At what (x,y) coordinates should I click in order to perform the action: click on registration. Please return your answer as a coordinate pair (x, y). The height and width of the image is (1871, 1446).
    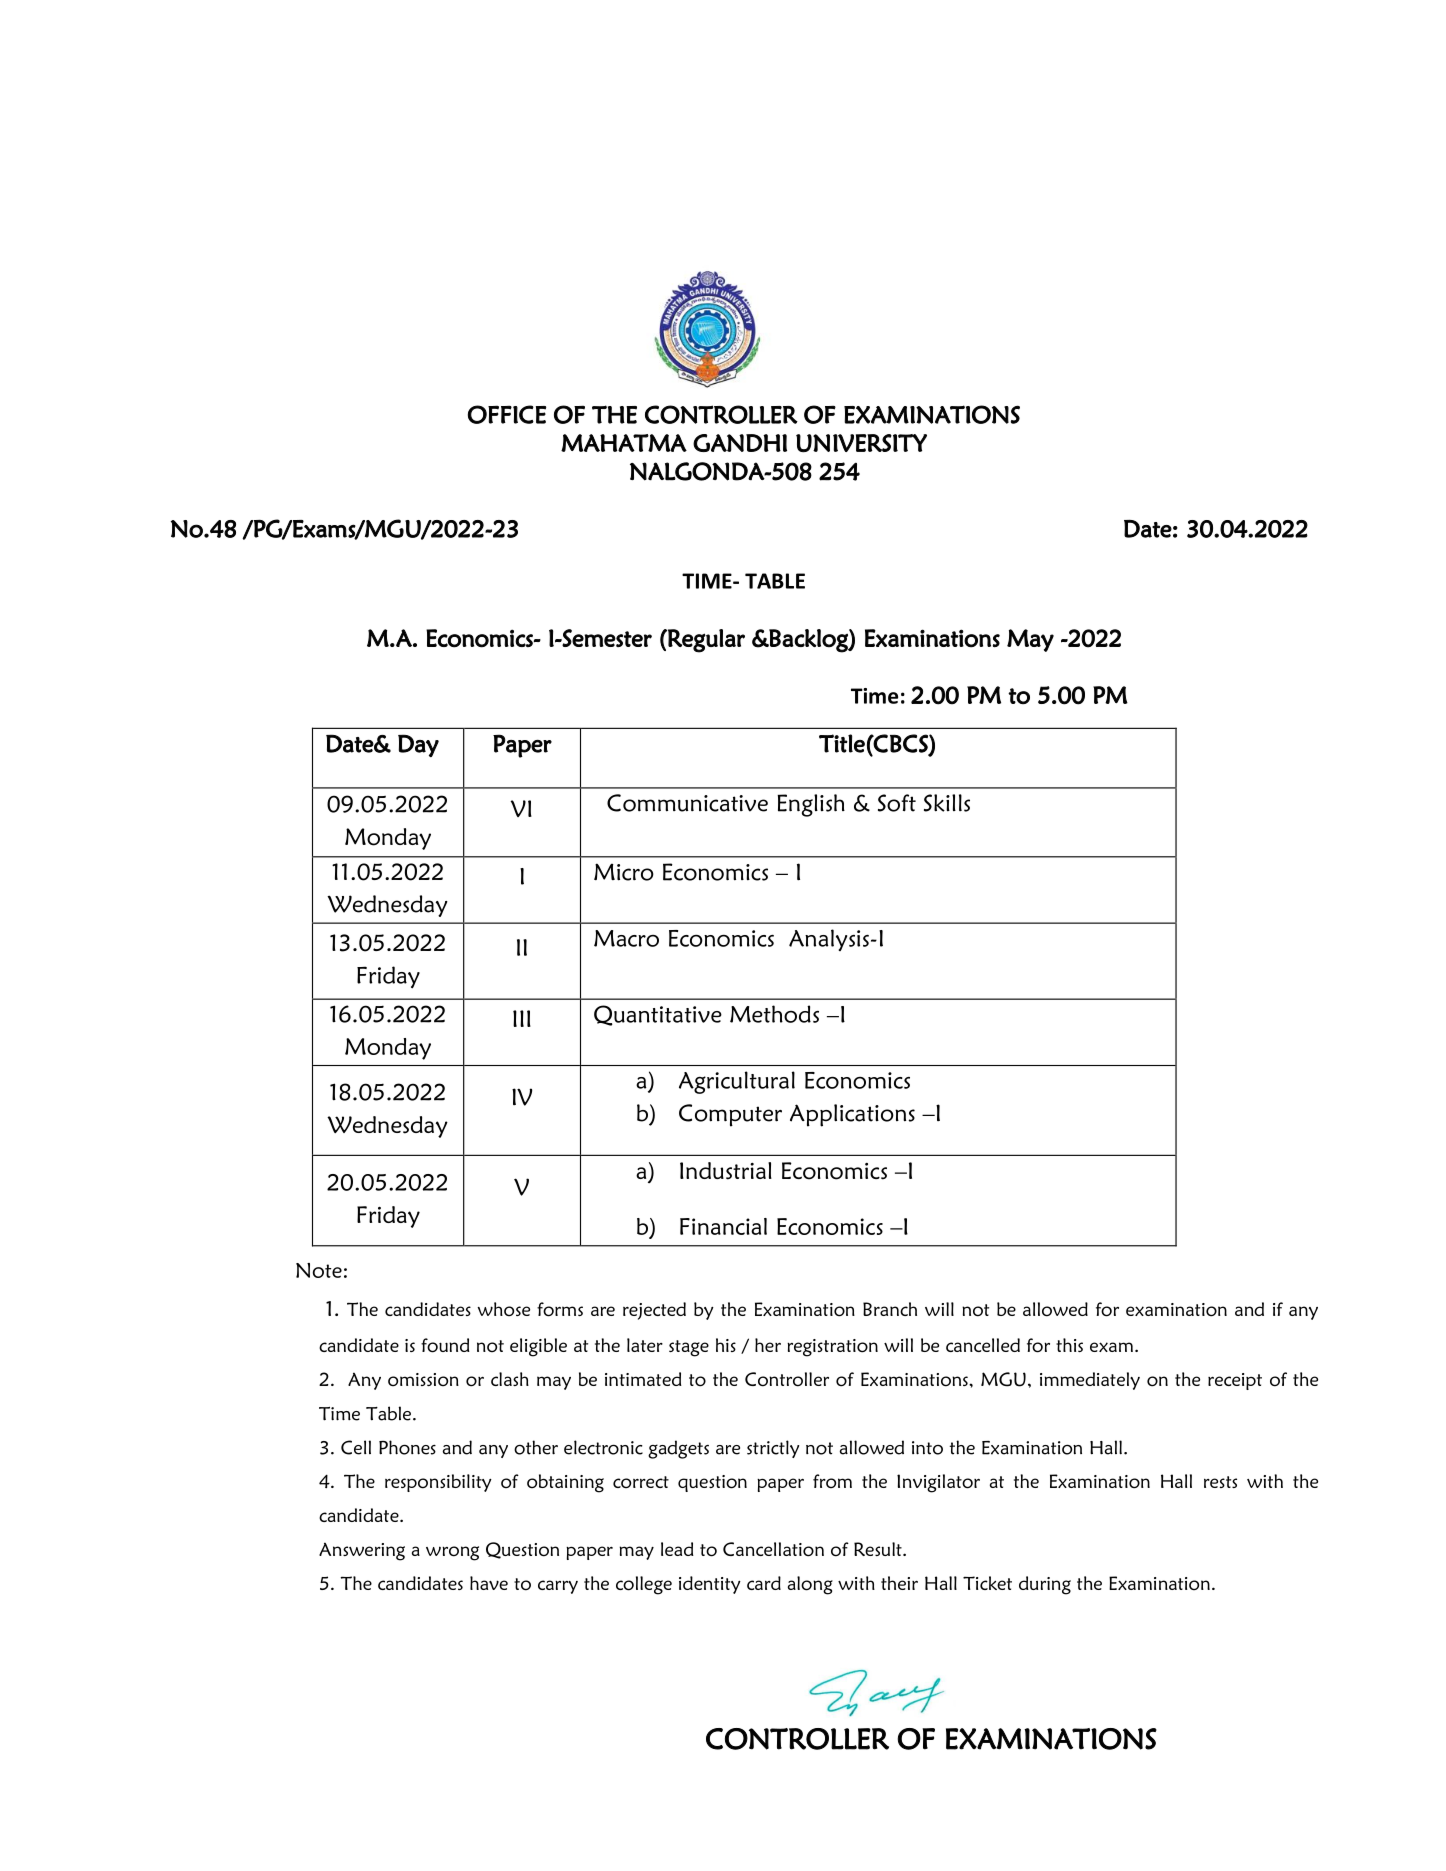
    Looking at the image, I should click on (832, 1348).
